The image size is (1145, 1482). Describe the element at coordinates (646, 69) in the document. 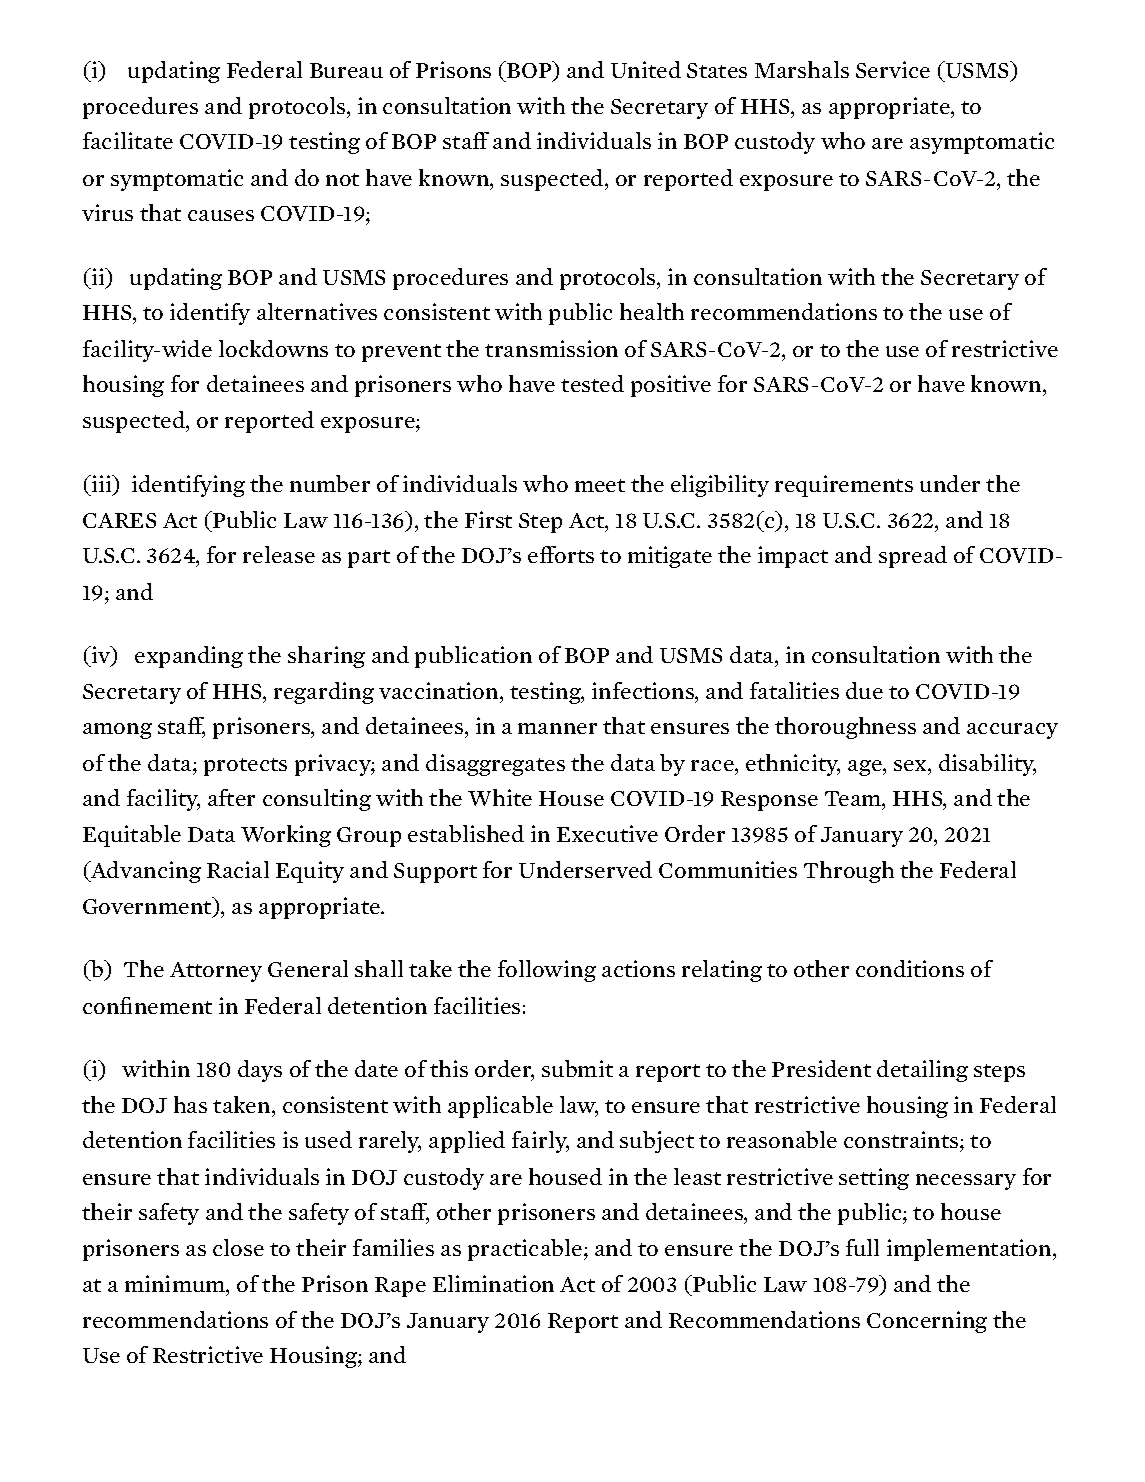

I see `United` at that location.
